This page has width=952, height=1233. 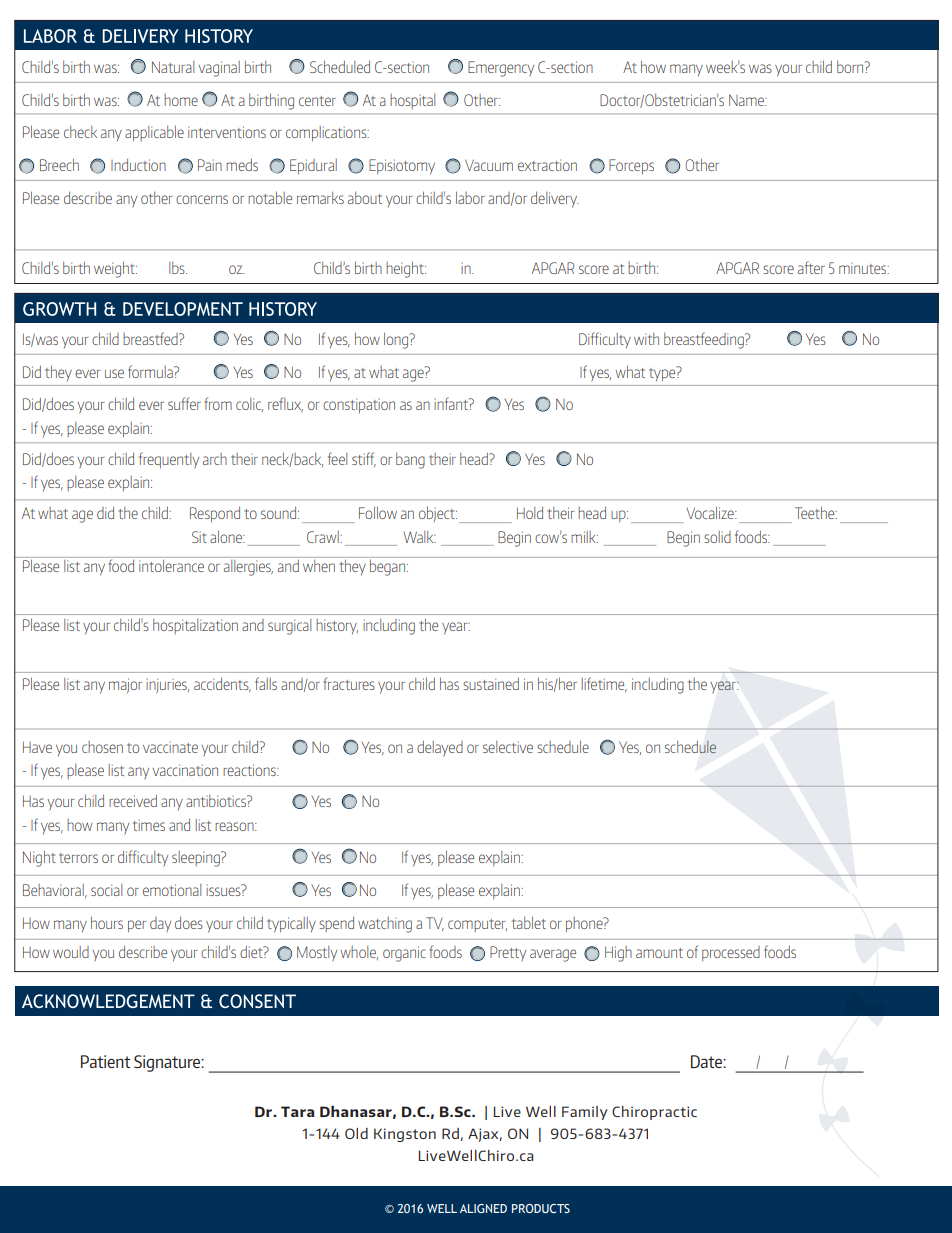 I want to click on home, so click(x=181, y=100).
